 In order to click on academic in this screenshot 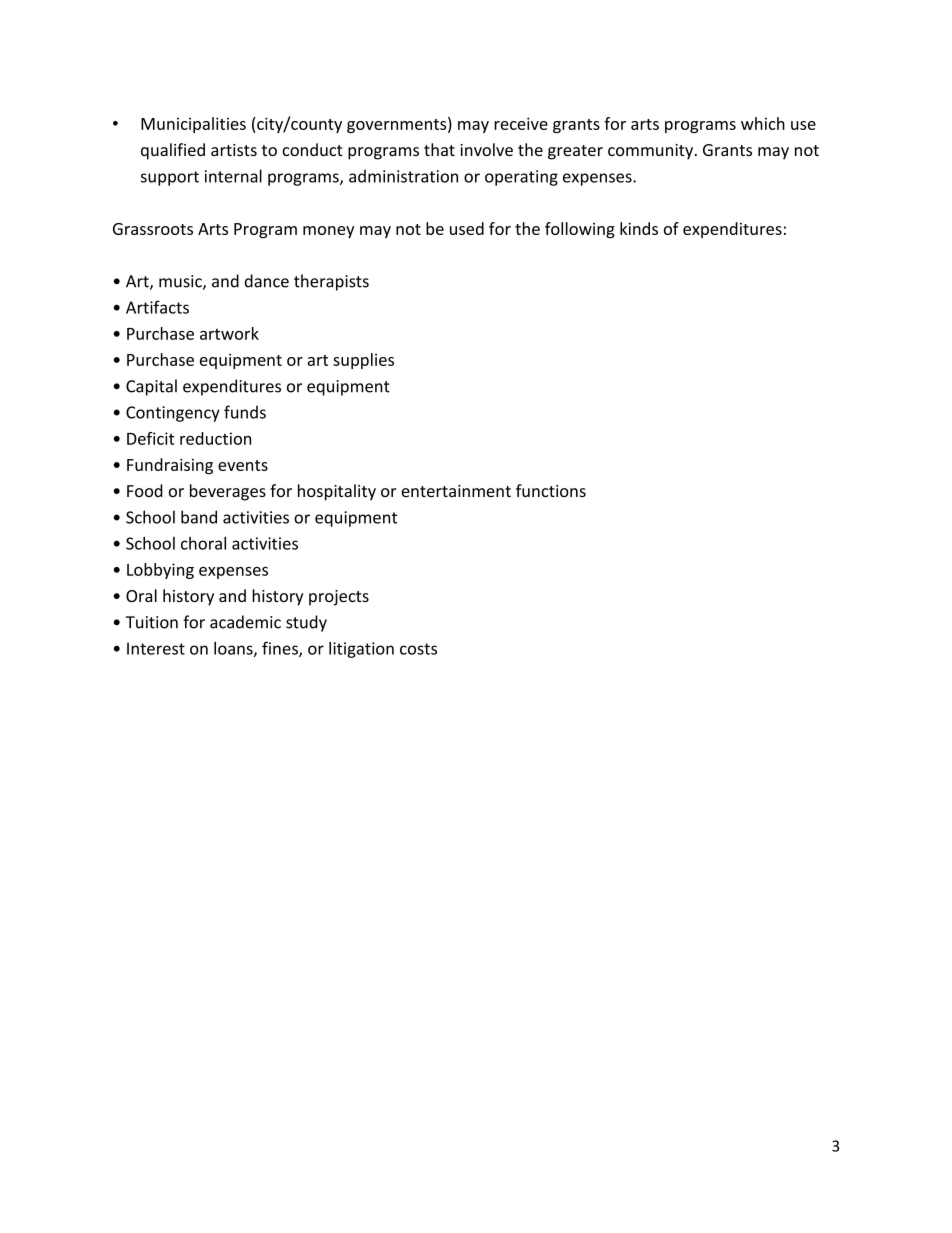, I will do `click(245, 622)`.
